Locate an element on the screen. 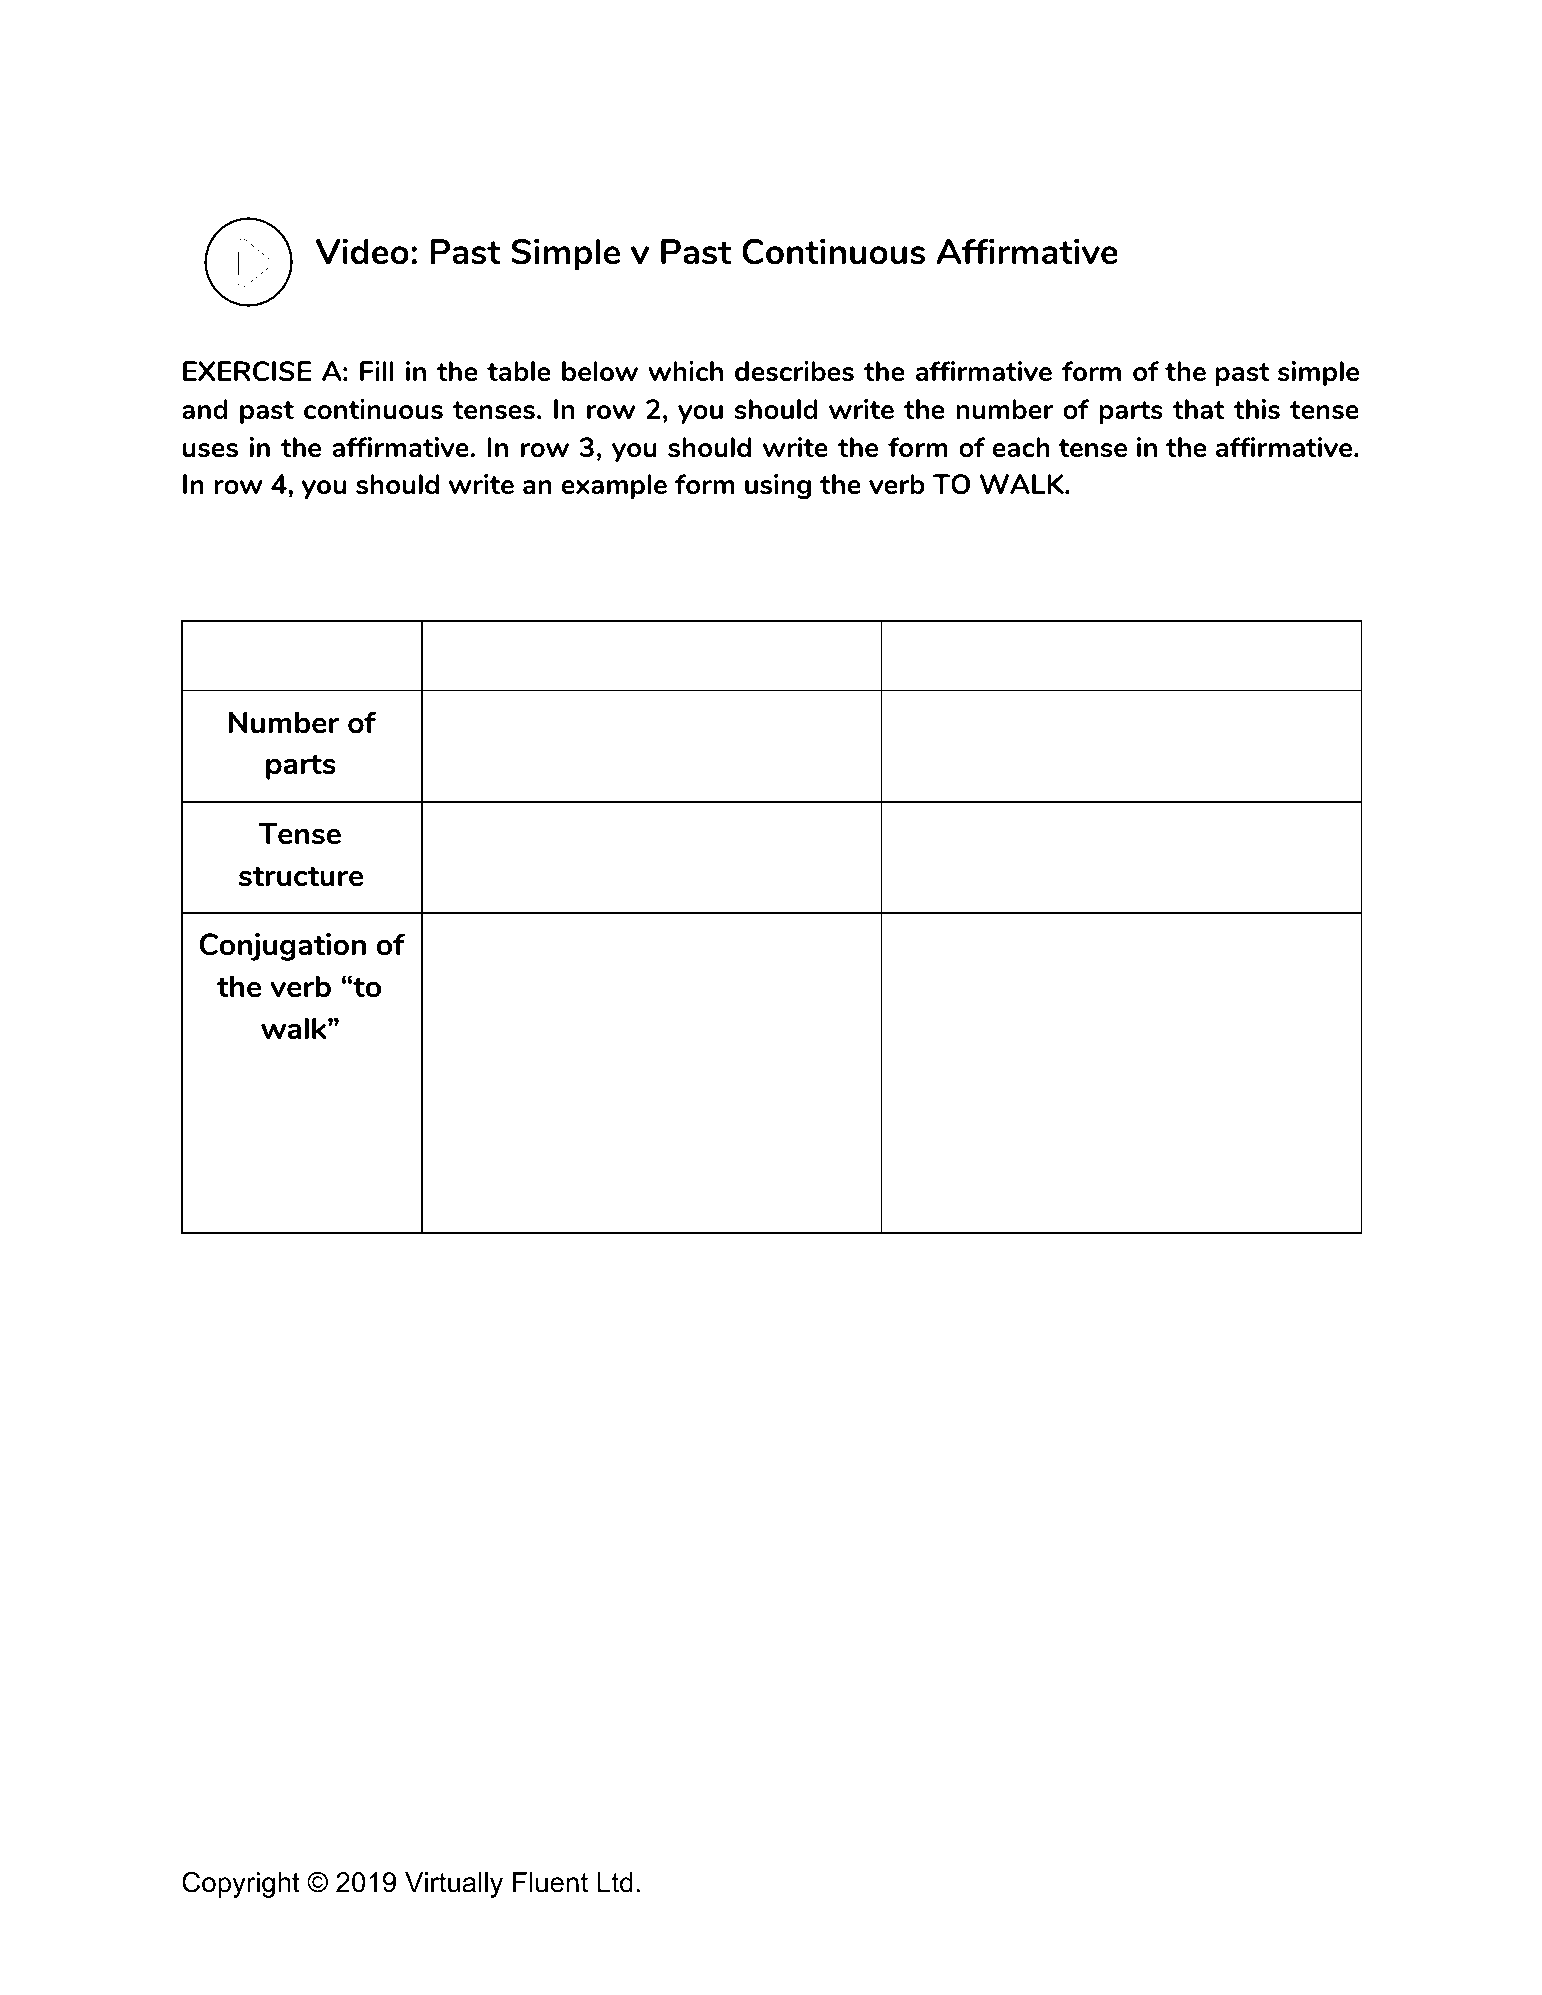  that is located at coordinates (1199, 409).
